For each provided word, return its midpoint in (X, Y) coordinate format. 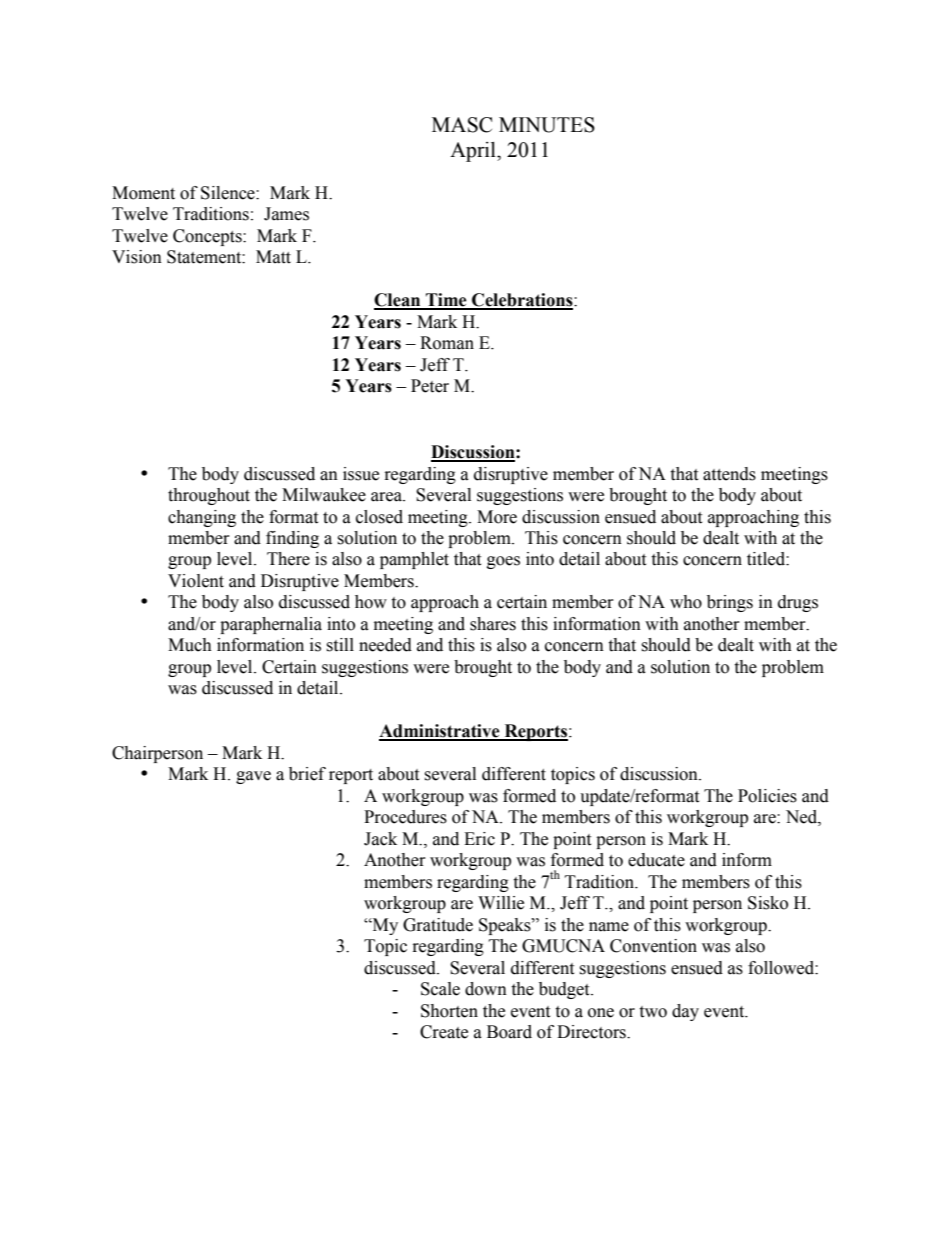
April (474, 152)
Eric (479, 839)
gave (253, 777)
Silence (229, 193)
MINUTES (547, 125)
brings (730, 603)
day (685, 1012)
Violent (196, 581)
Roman (447, 343)
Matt (273, 257)
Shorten (449, 1011)
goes (503, 562)
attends (729, 474)
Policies (767, 796)
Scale (440, 989)
